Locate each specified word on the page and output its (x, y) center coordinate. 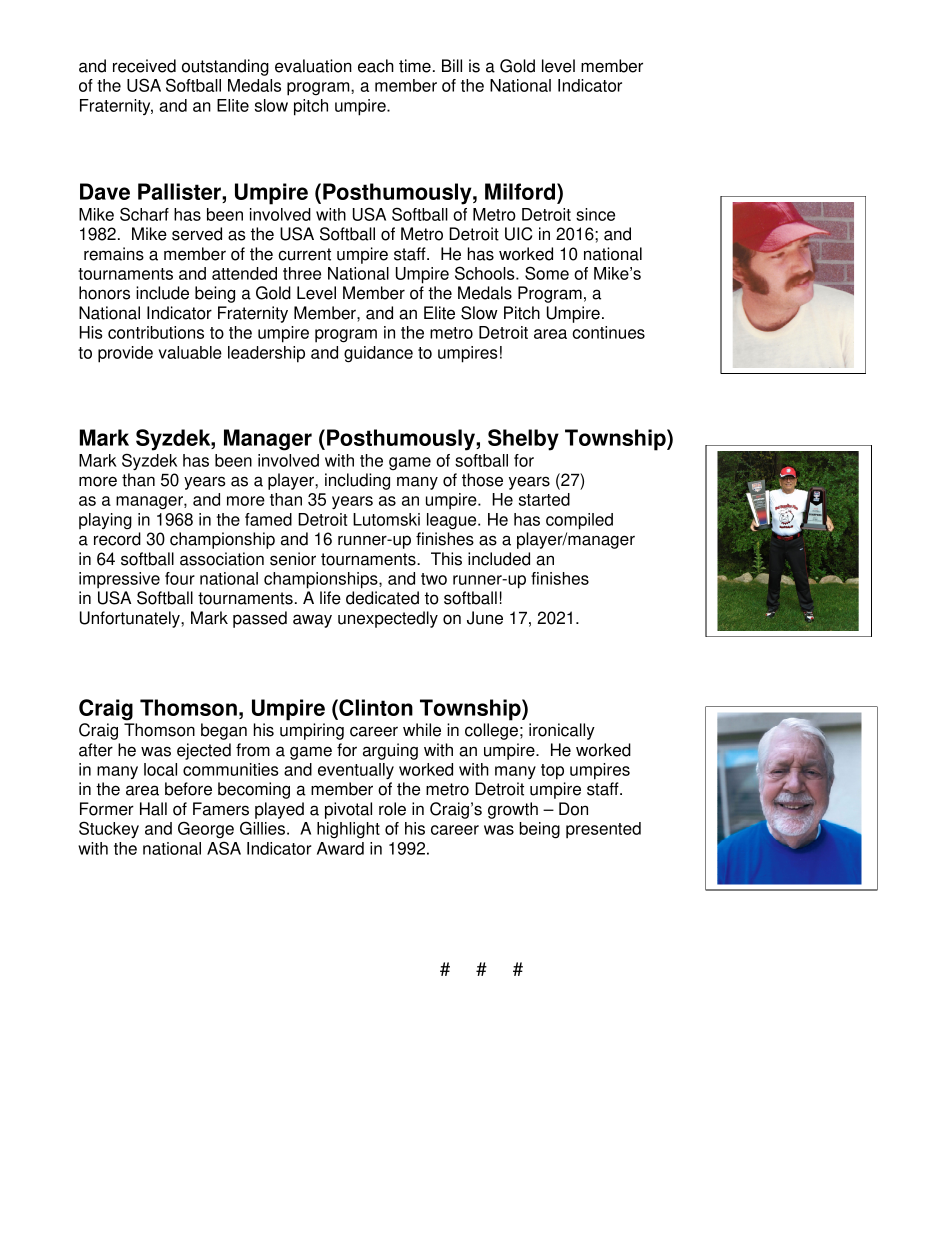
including (357, 481)
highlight (348, 830)
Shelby (523, 440)
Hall (153, 809)
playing (105, 521)
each (376, 66)
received (144, 66)
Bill (452, 65)
